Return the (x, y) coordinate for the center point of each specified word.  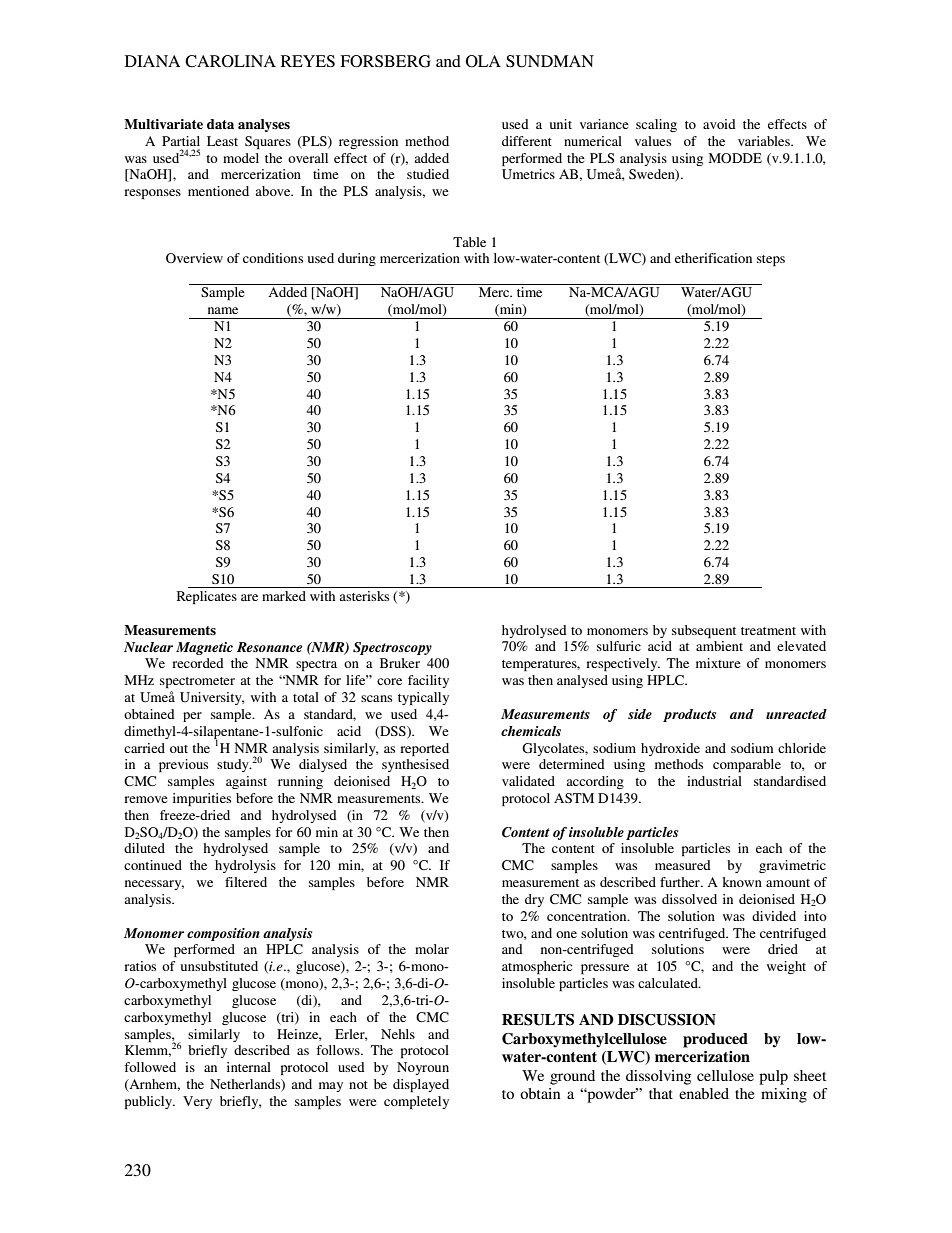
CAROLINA (230, 61)
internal (249, 1067)
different (527, 141)
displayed (421, 1085)
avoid (719, 124)
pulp (773, 1077)
